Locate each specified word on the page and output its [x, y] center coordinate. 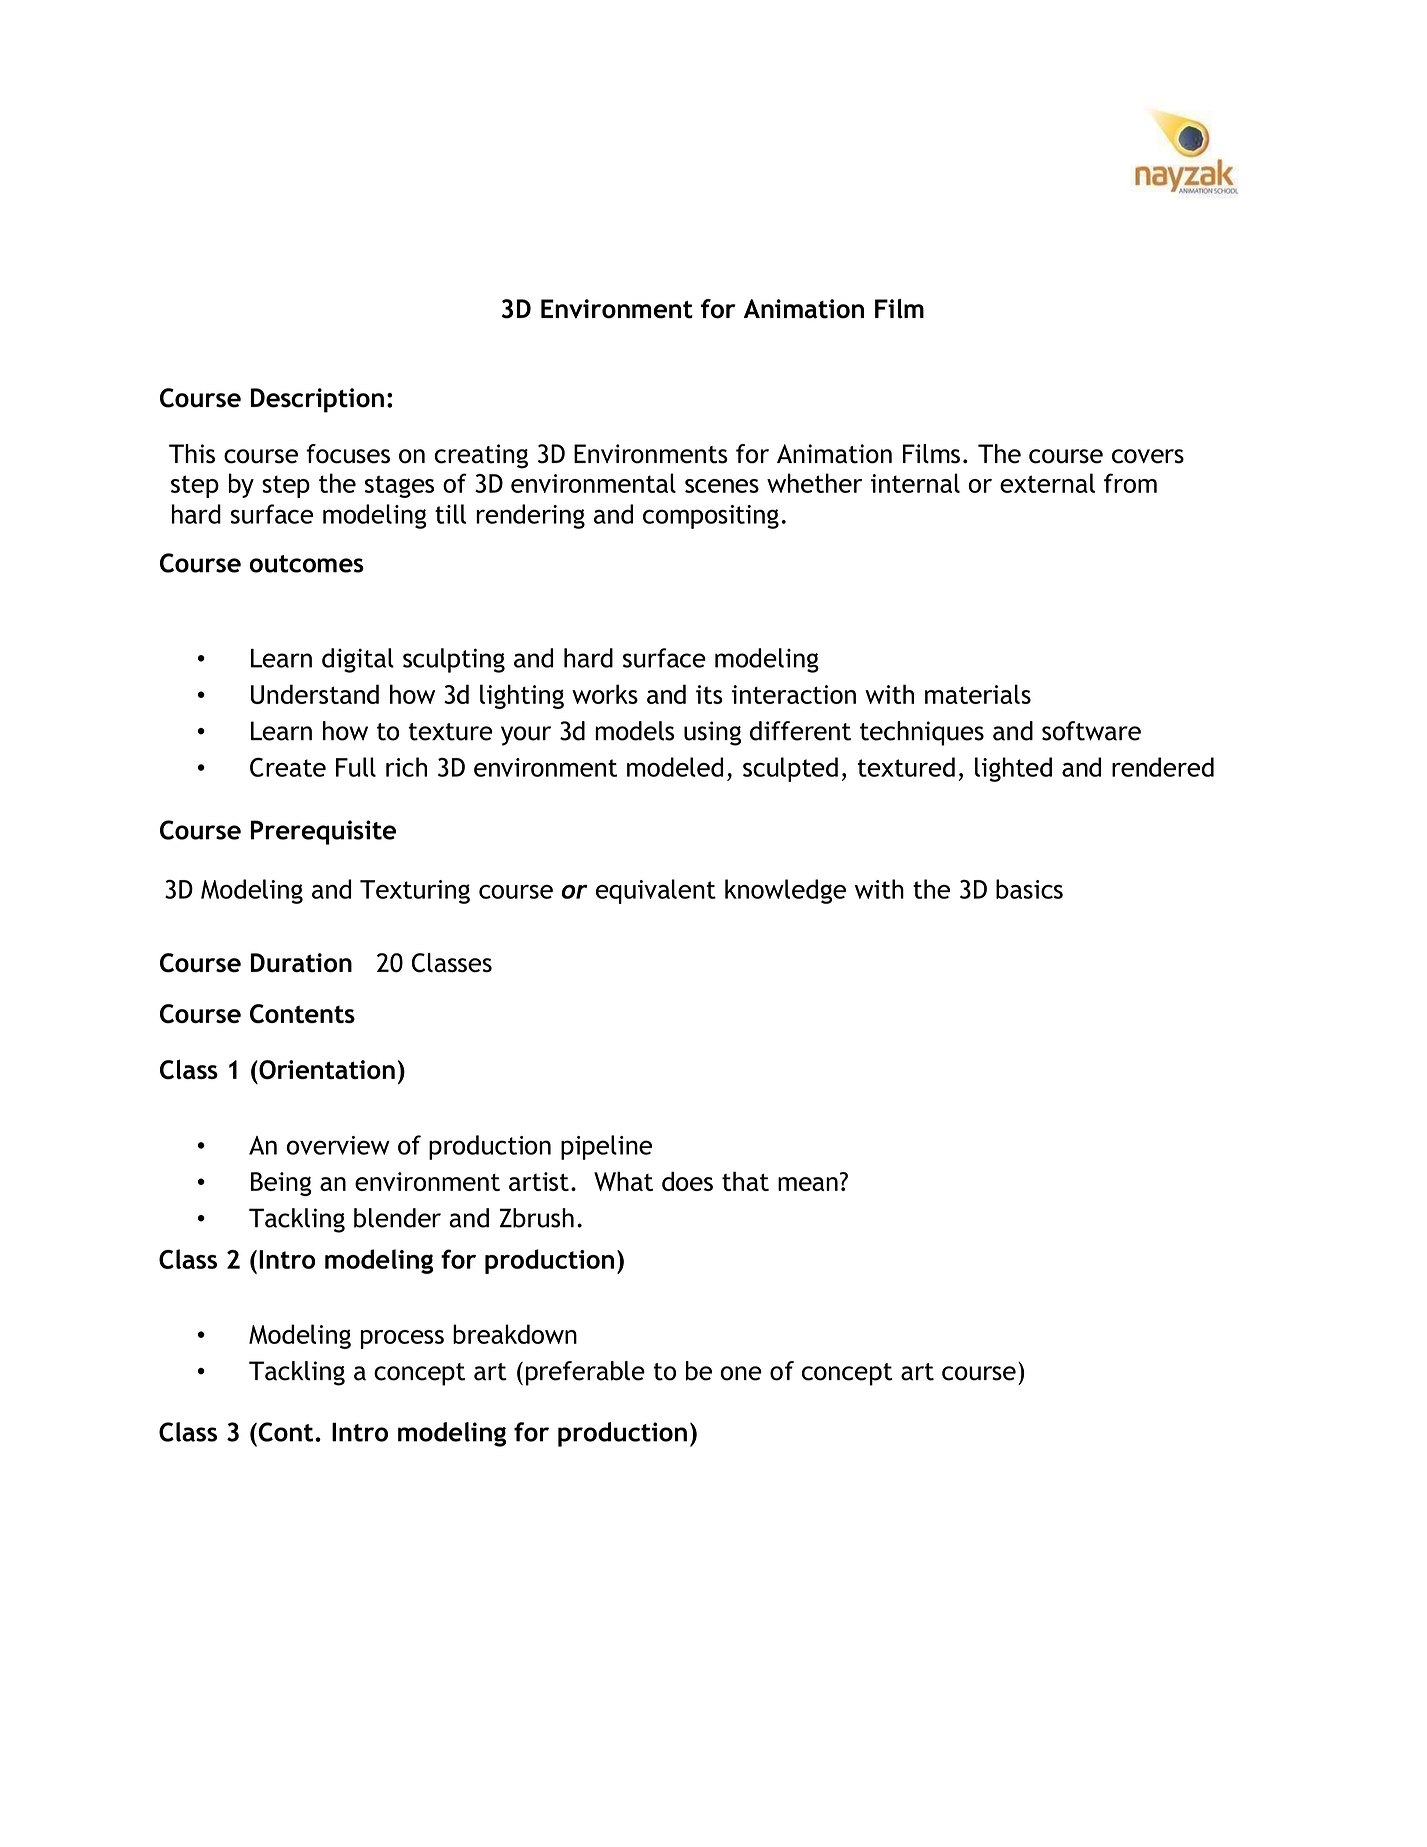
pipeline [606, 1147]
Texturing [415, 892]
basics [1029, 889]
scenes [722, 486]
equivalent [656, 891]
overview [338, 1145]
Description [317, 400]
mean [808, 1184]
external [1047, 483]
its [709, 694]
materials [978, 694]
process [402, 1339]
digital [358, 660]
